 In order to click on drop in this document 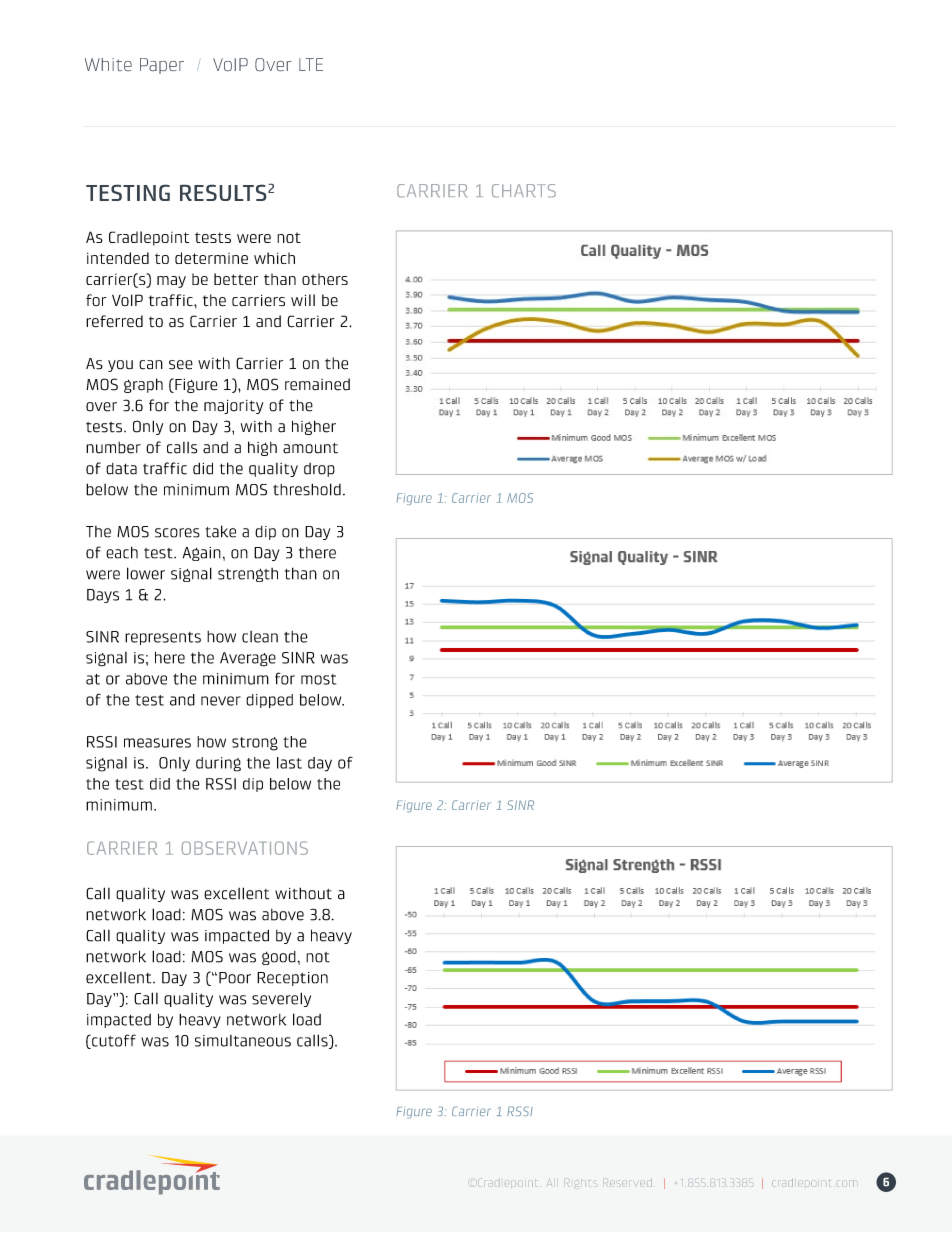, I will do `click(319, 470)`.
